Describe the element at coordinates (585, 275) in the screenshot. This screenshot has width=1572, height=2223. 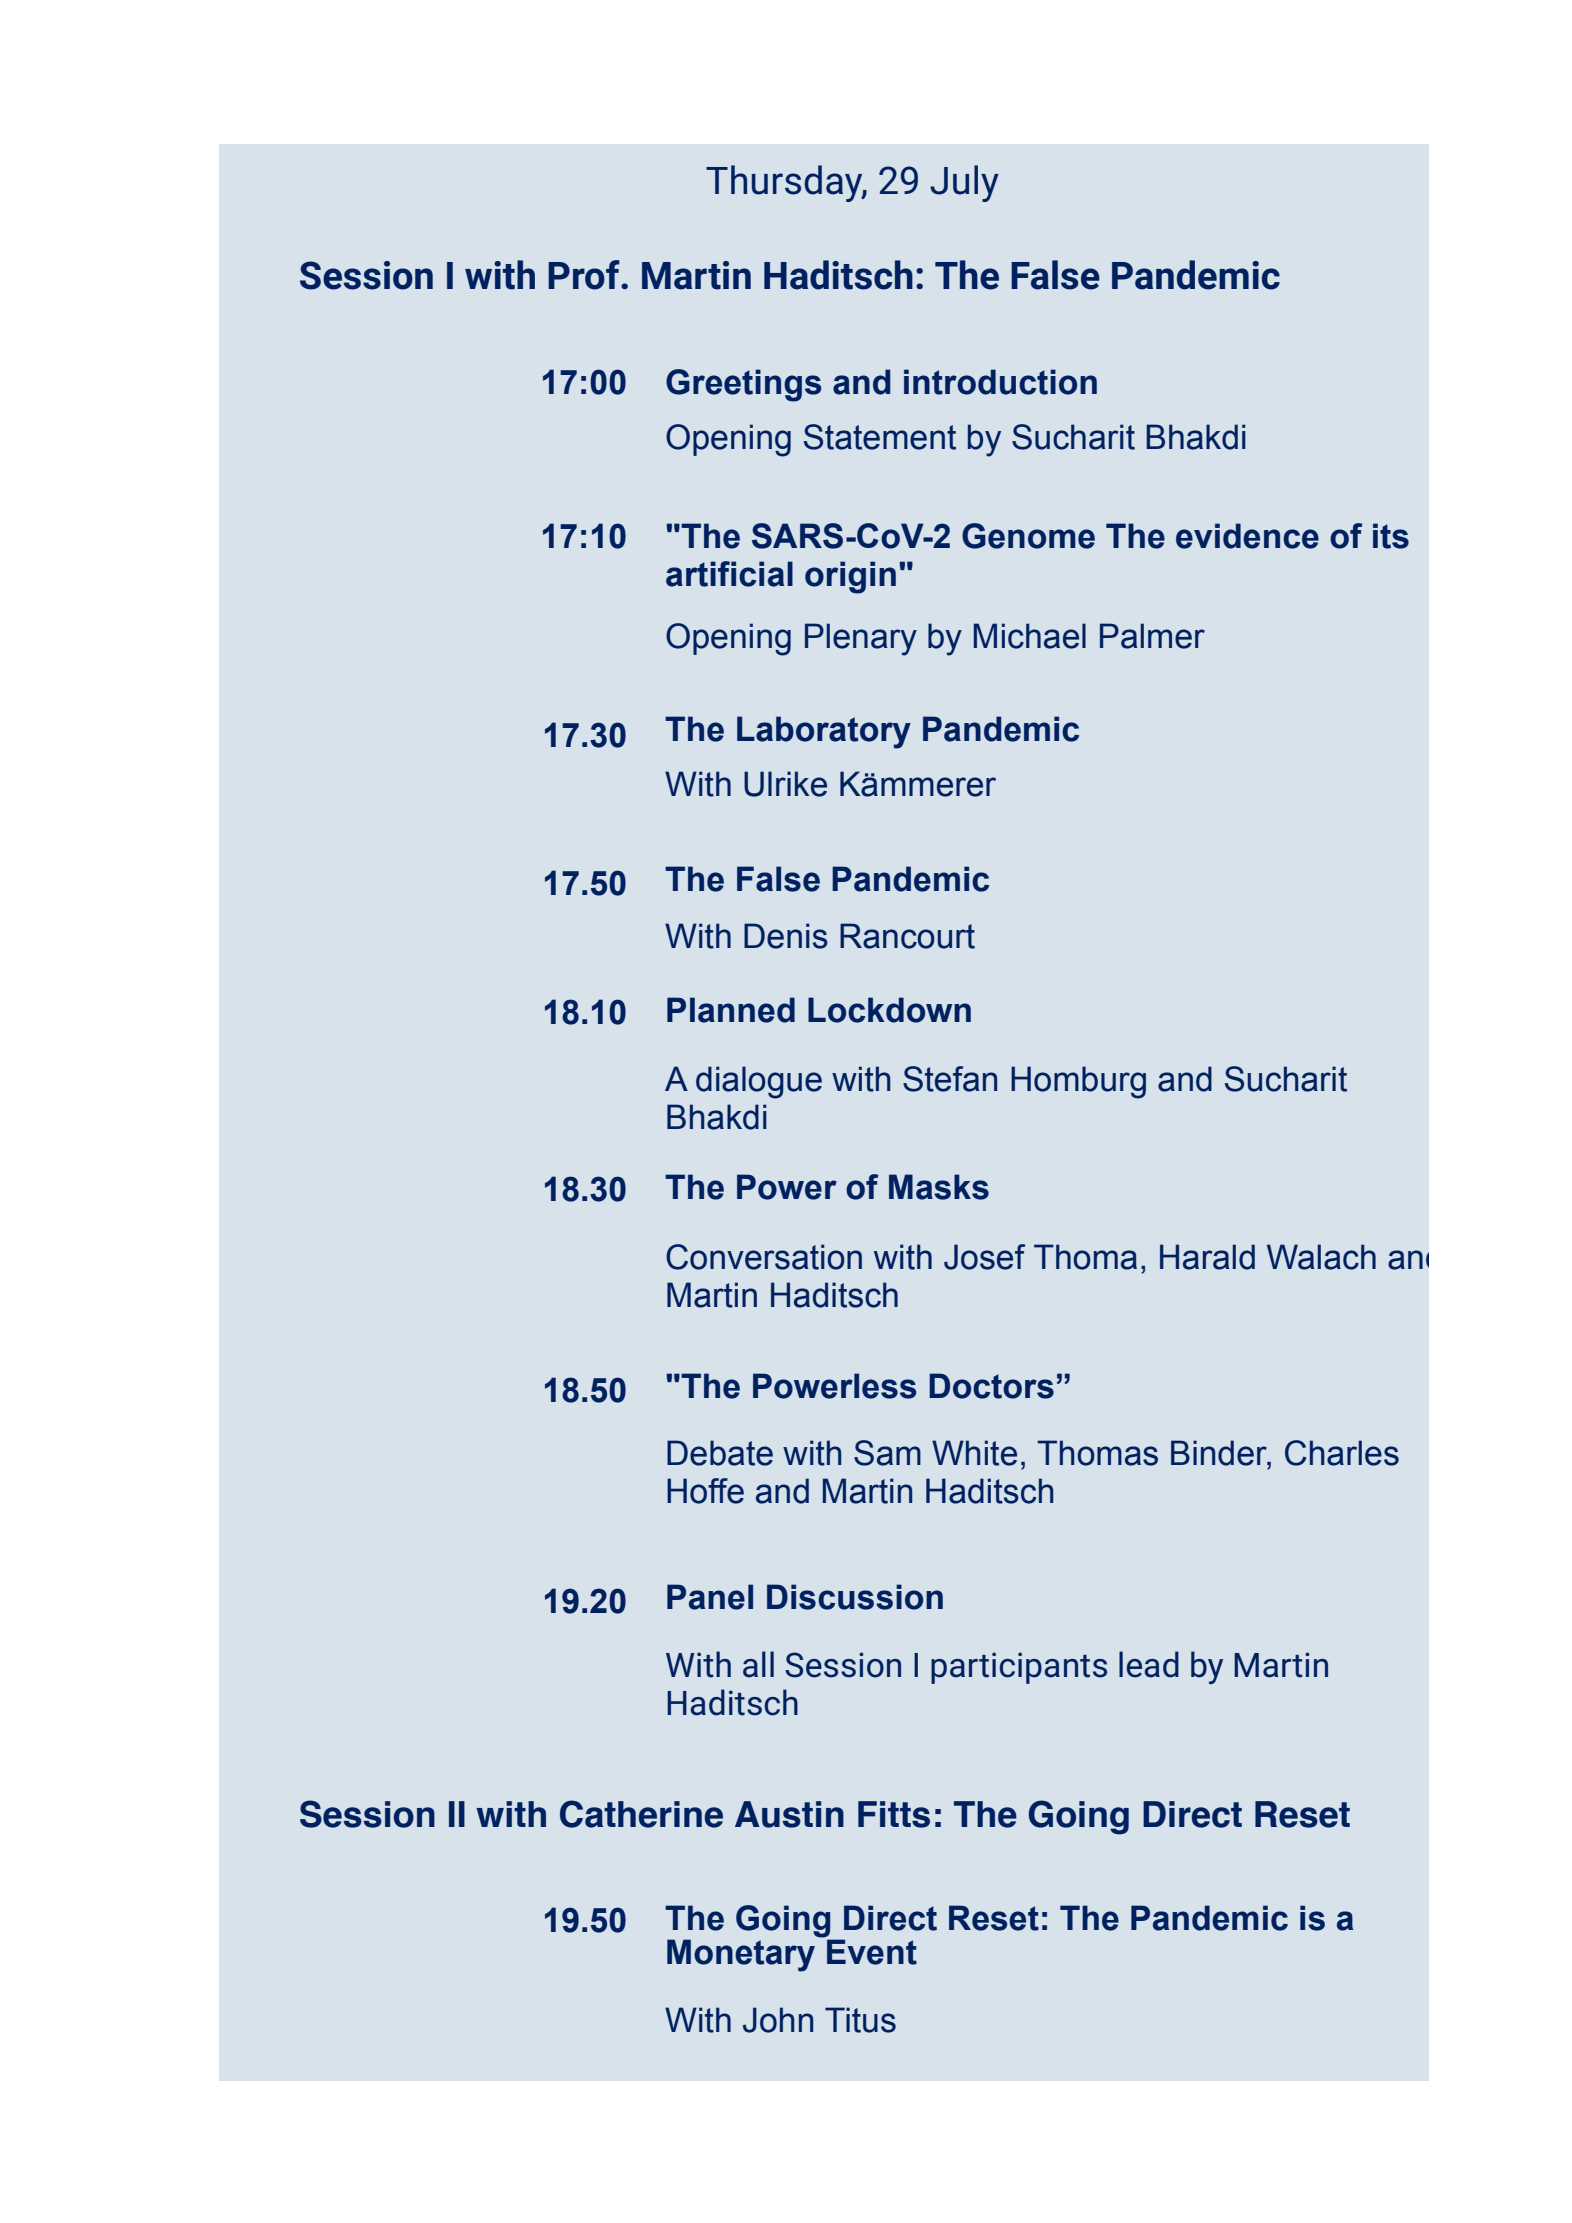
I see `Prof` at that location.
